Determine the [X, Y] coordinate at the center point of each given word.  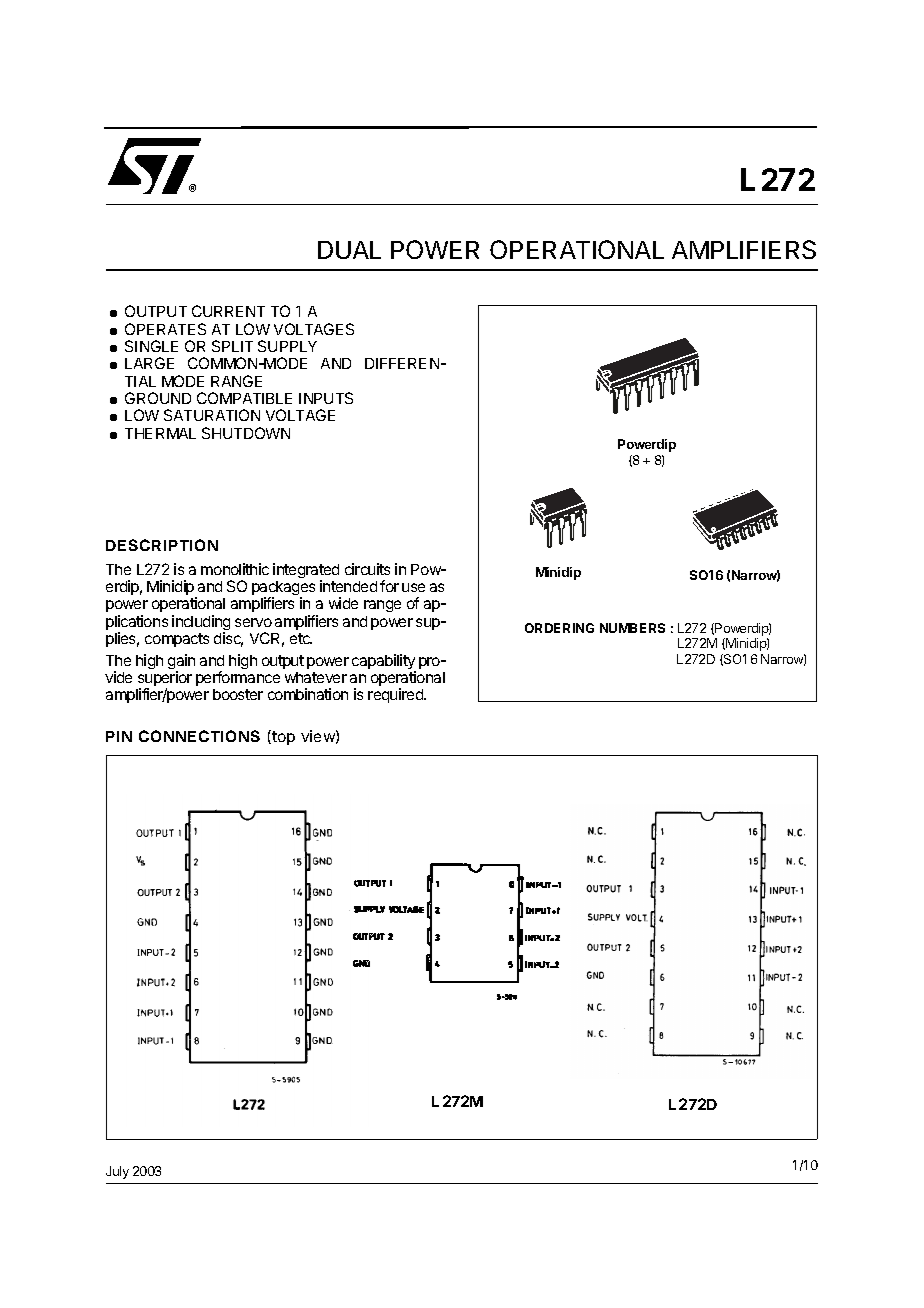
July [117, 1172]
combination [308, 694]
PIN [119, 736]
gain [181, 663]
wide [343, 603]
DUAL [349, 250]
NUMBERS [632, 628]
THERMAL [160, 433]
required [397, 695]
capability [384, 663]
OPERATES [165, 329]
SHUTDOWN [246, 433]
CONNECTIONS [199, 736]
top [282, 737]
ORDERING [559, 628]
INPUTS [326, 398]
